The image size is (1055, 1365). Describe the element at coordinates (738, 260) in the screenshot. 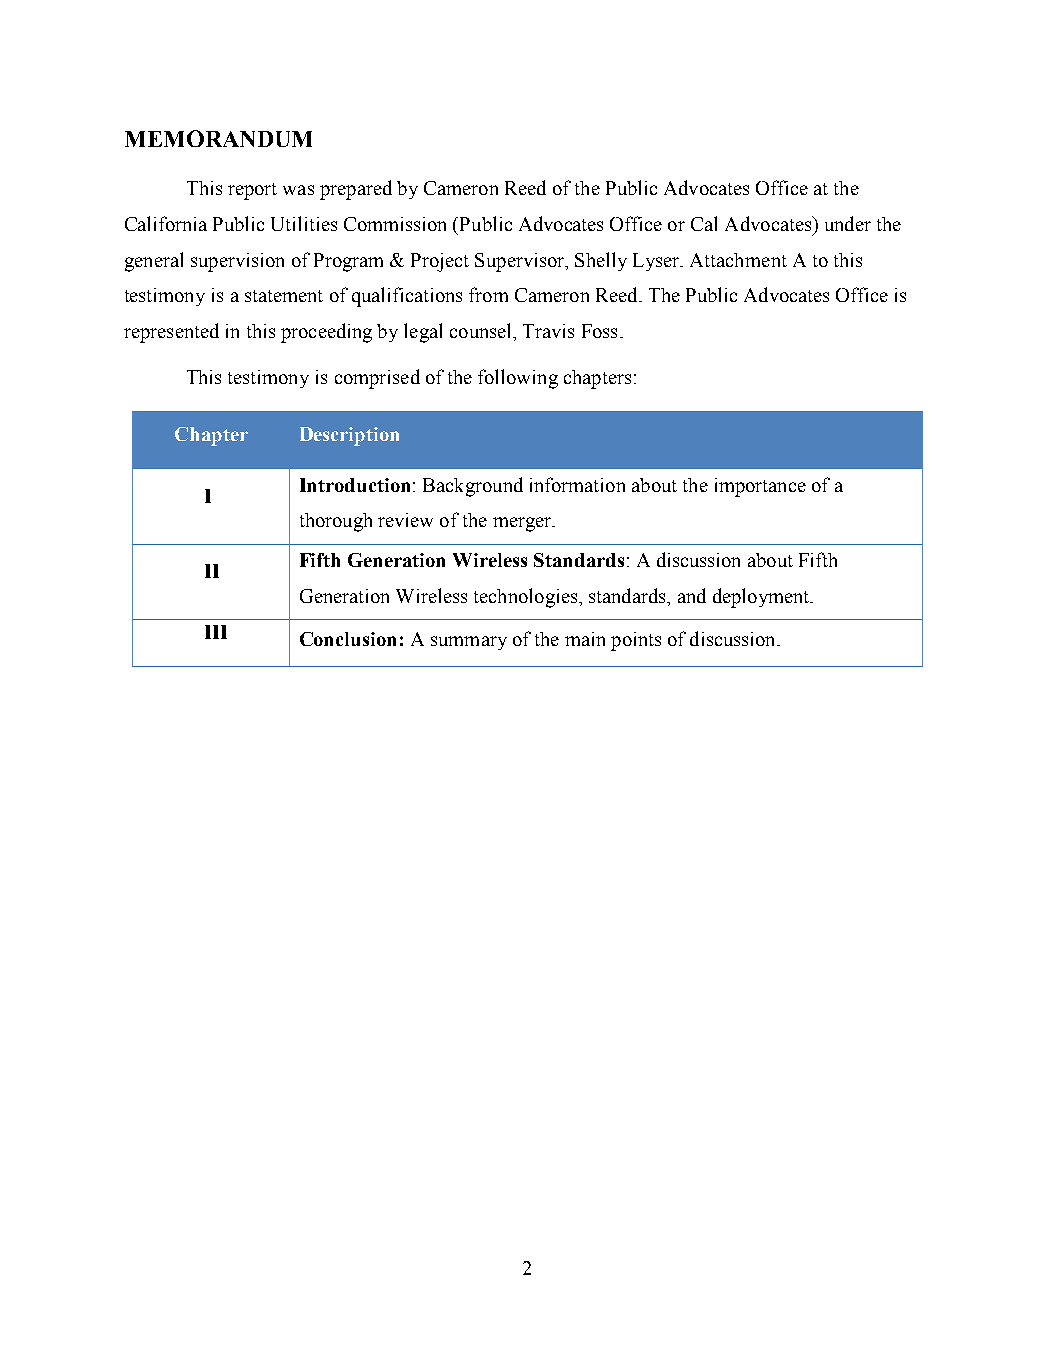

I see `Attachment` at that location.
